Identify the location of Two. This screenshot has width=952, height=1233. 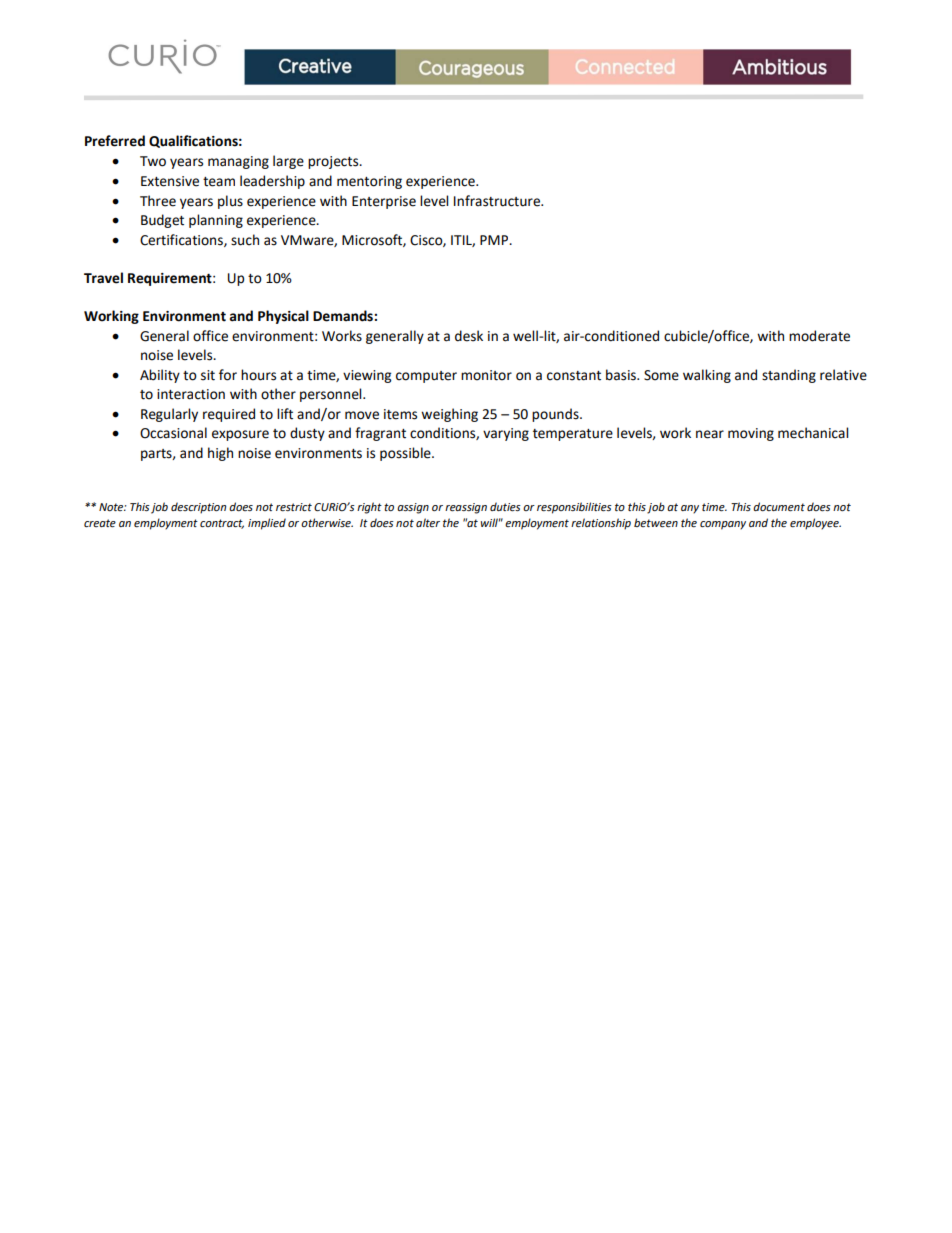
(153, 161).
